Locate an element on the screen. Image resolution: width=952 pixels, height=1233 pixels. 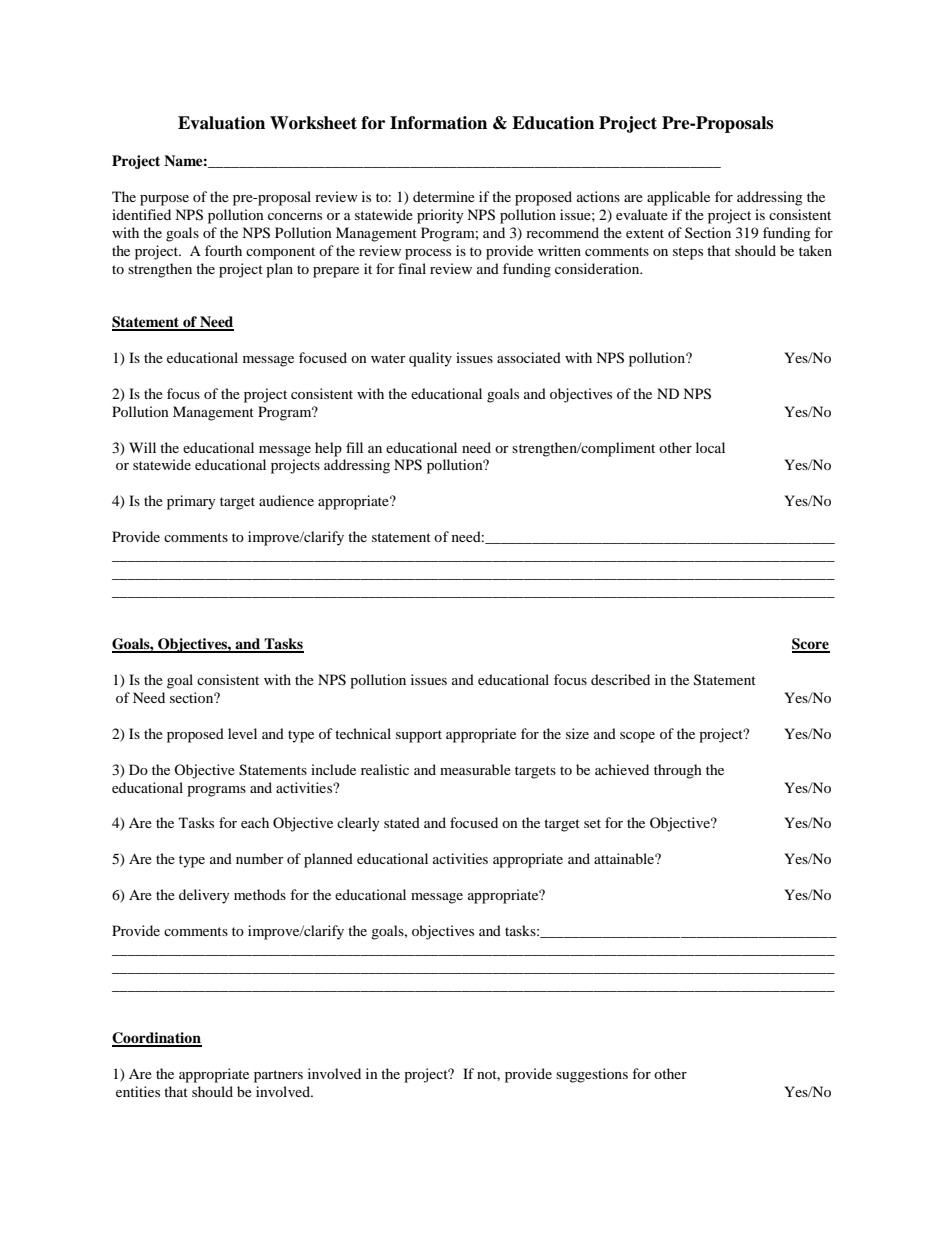
Will is located at coordinates (142, 447).
